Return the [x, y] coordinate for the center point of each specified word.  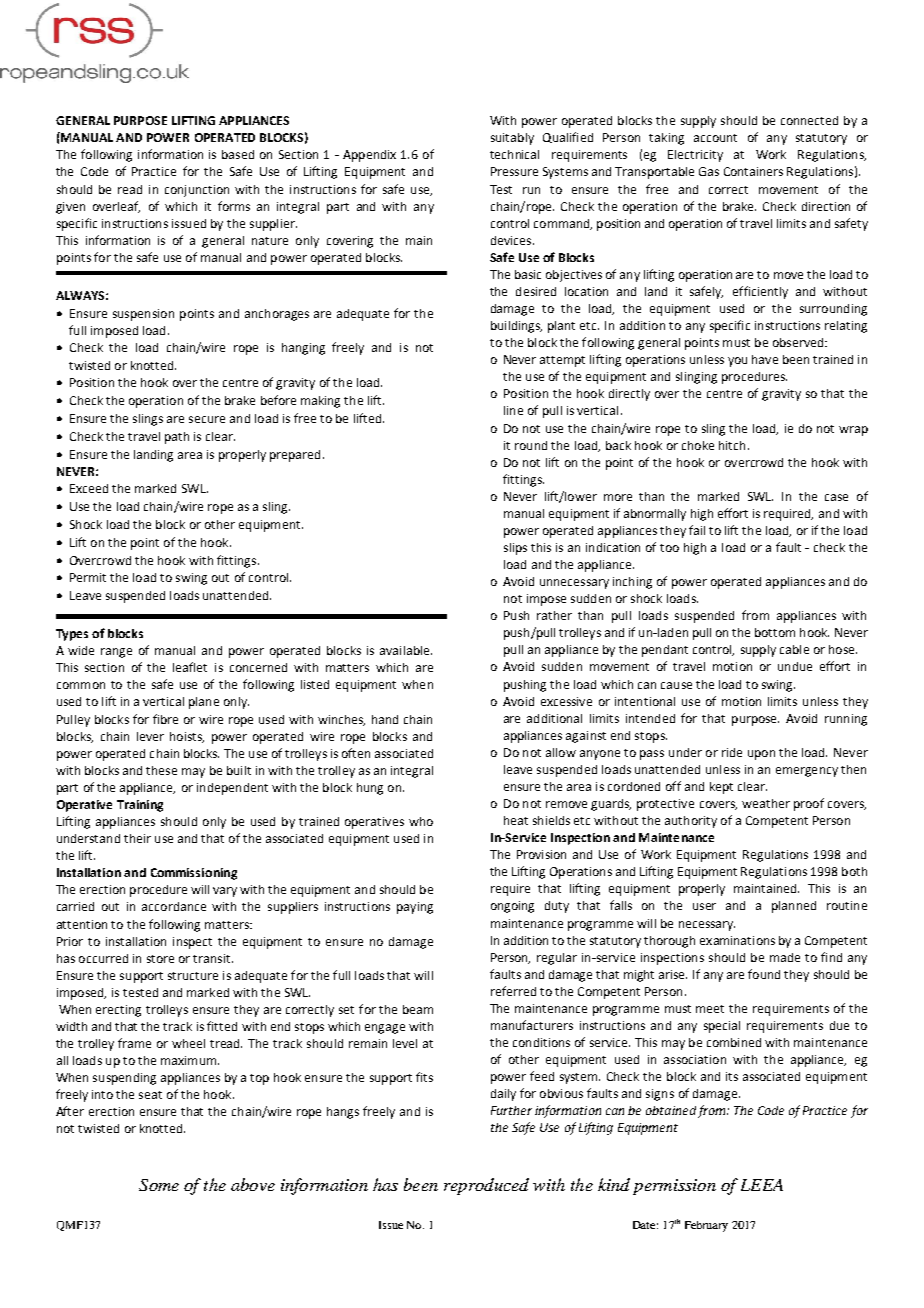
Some [159, 1185]
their [137, 838]
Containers [753, 171]
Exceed [89, 488]
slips [515, 549]
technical [514, 154]
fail [697, 530]
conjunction [197, 191]
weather [766, 803]
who [421, 821]
